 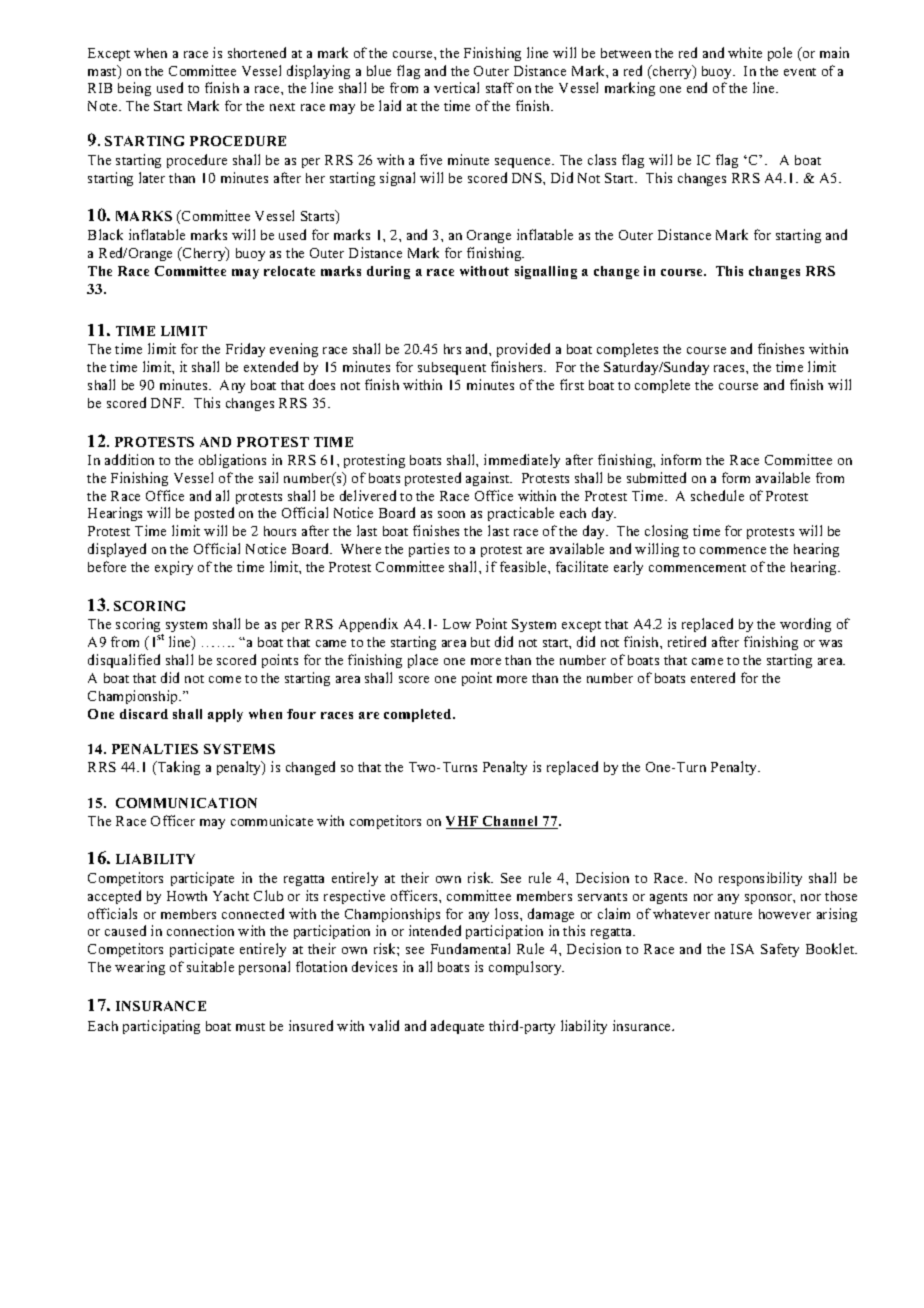 I want to click on being, so click(x=134, y=89).
